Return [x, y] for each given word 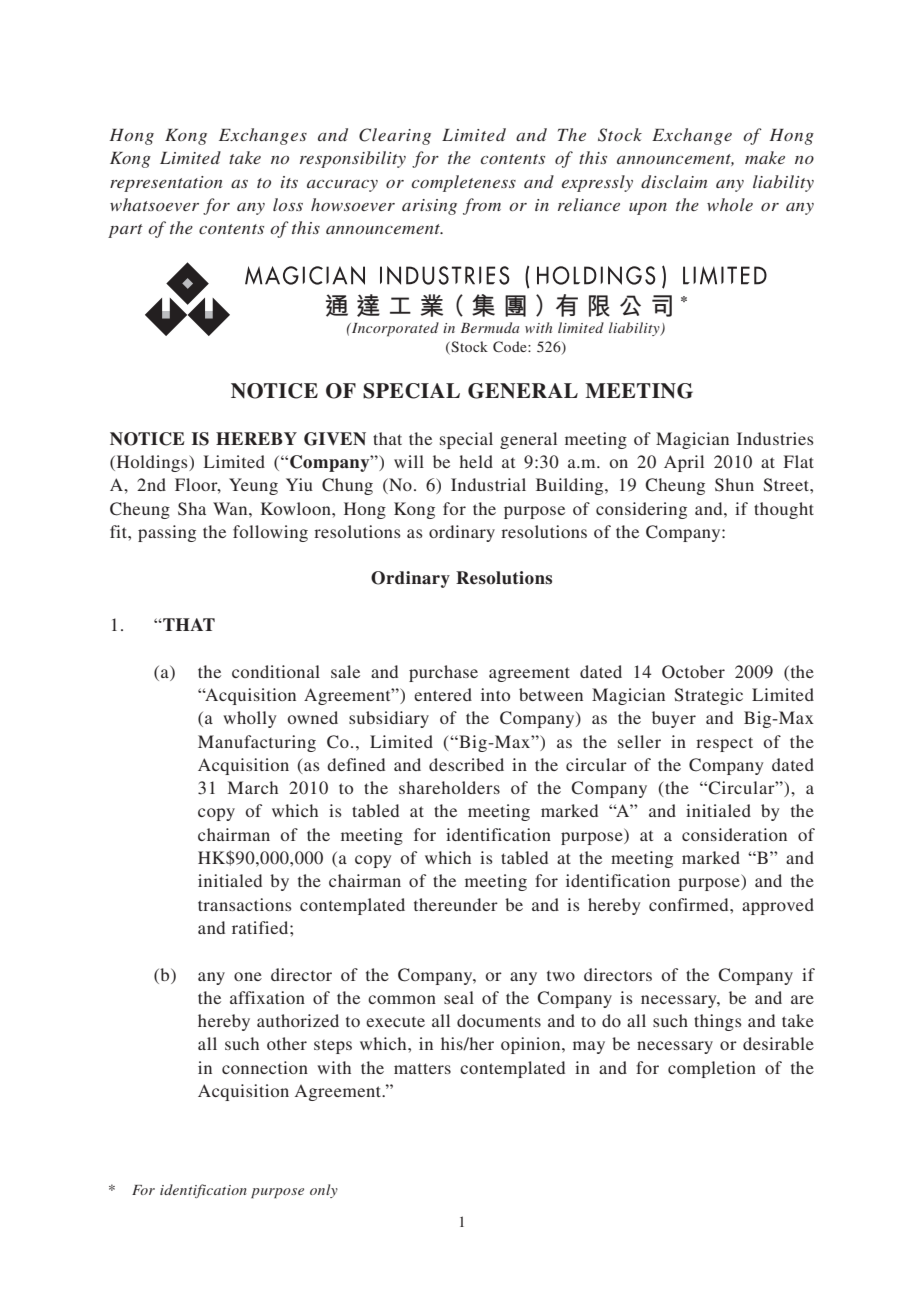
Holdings [153, 463]
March [253, 787]
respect [724, 744]
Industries [775, 438]
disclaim [674, 181]
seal [459, 997]
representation [166, 184]
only [324, 1191]
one [248, 976]
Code [511, 346]
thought [784, 510]
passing [167, 533]
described [466, 764]
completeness [464, 183]
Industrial [488, 484]
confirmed [690, 904]
